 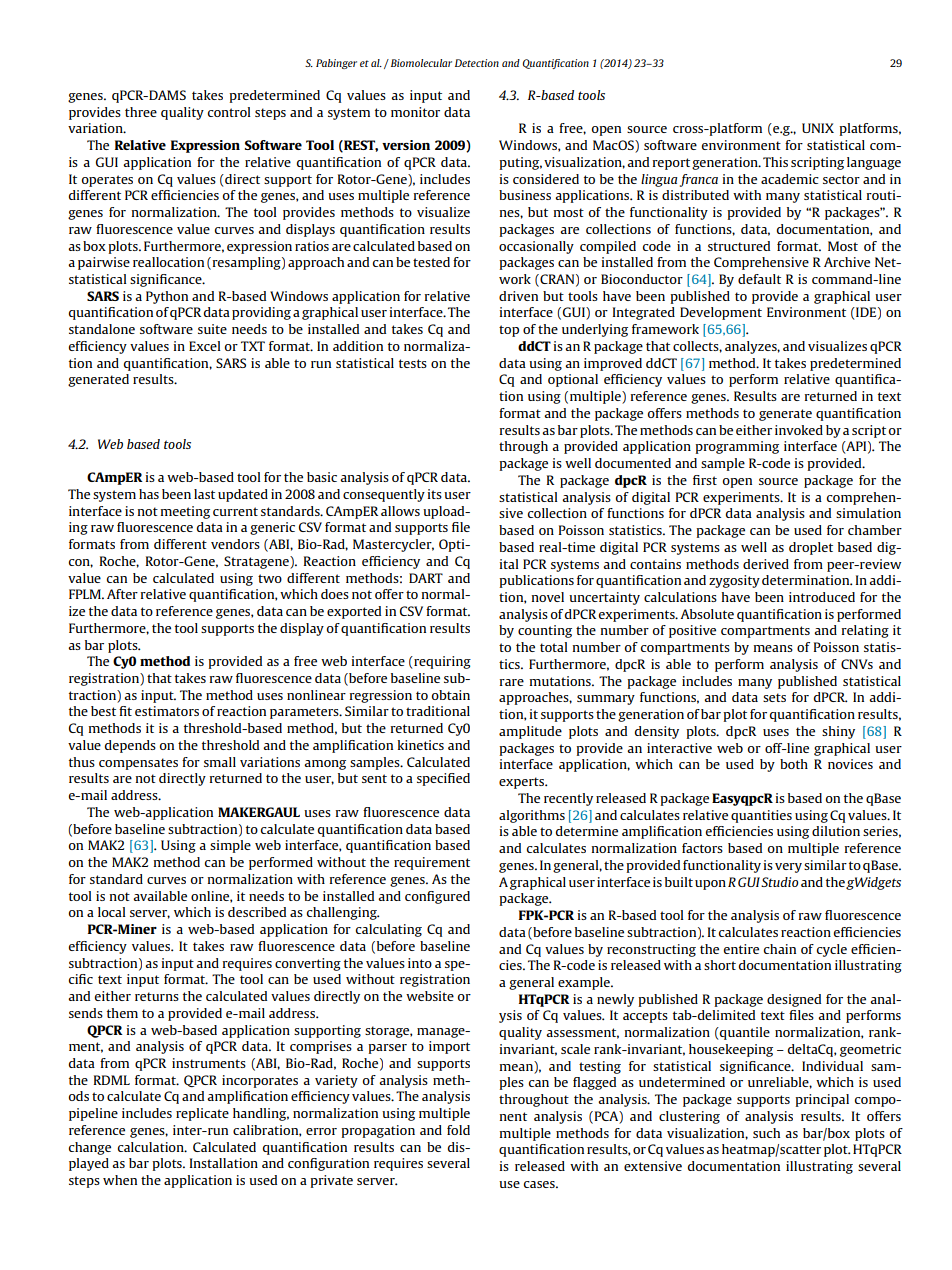 What do you see at coordinates (205, 346) in the image?
I see `Excel` at bounding box center [205, 346].
